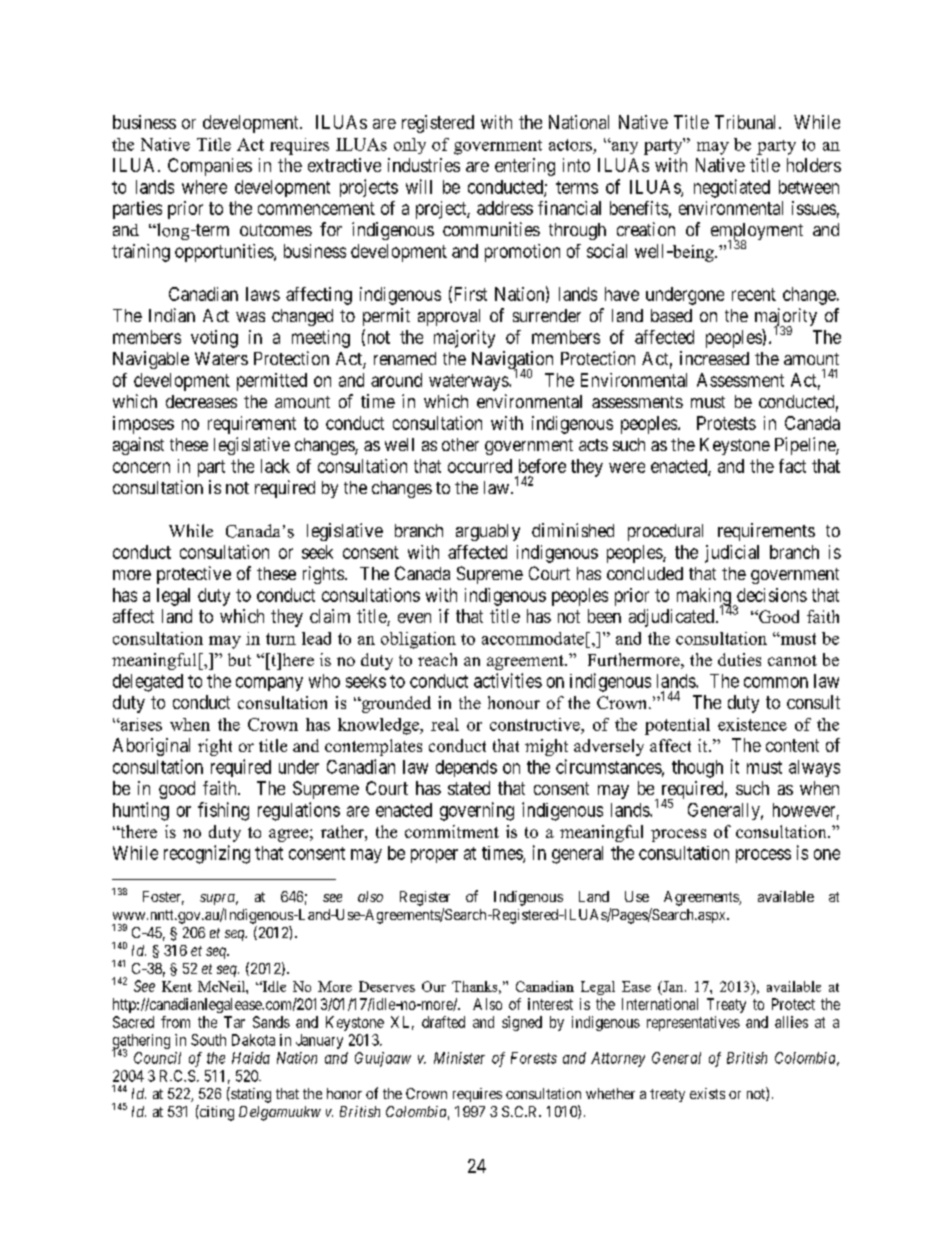 The height and width of the screenshot is (1233, 952). Describe the element at coordinates (747, 122) in the screenshot. I see `Tribunal` at that location.
